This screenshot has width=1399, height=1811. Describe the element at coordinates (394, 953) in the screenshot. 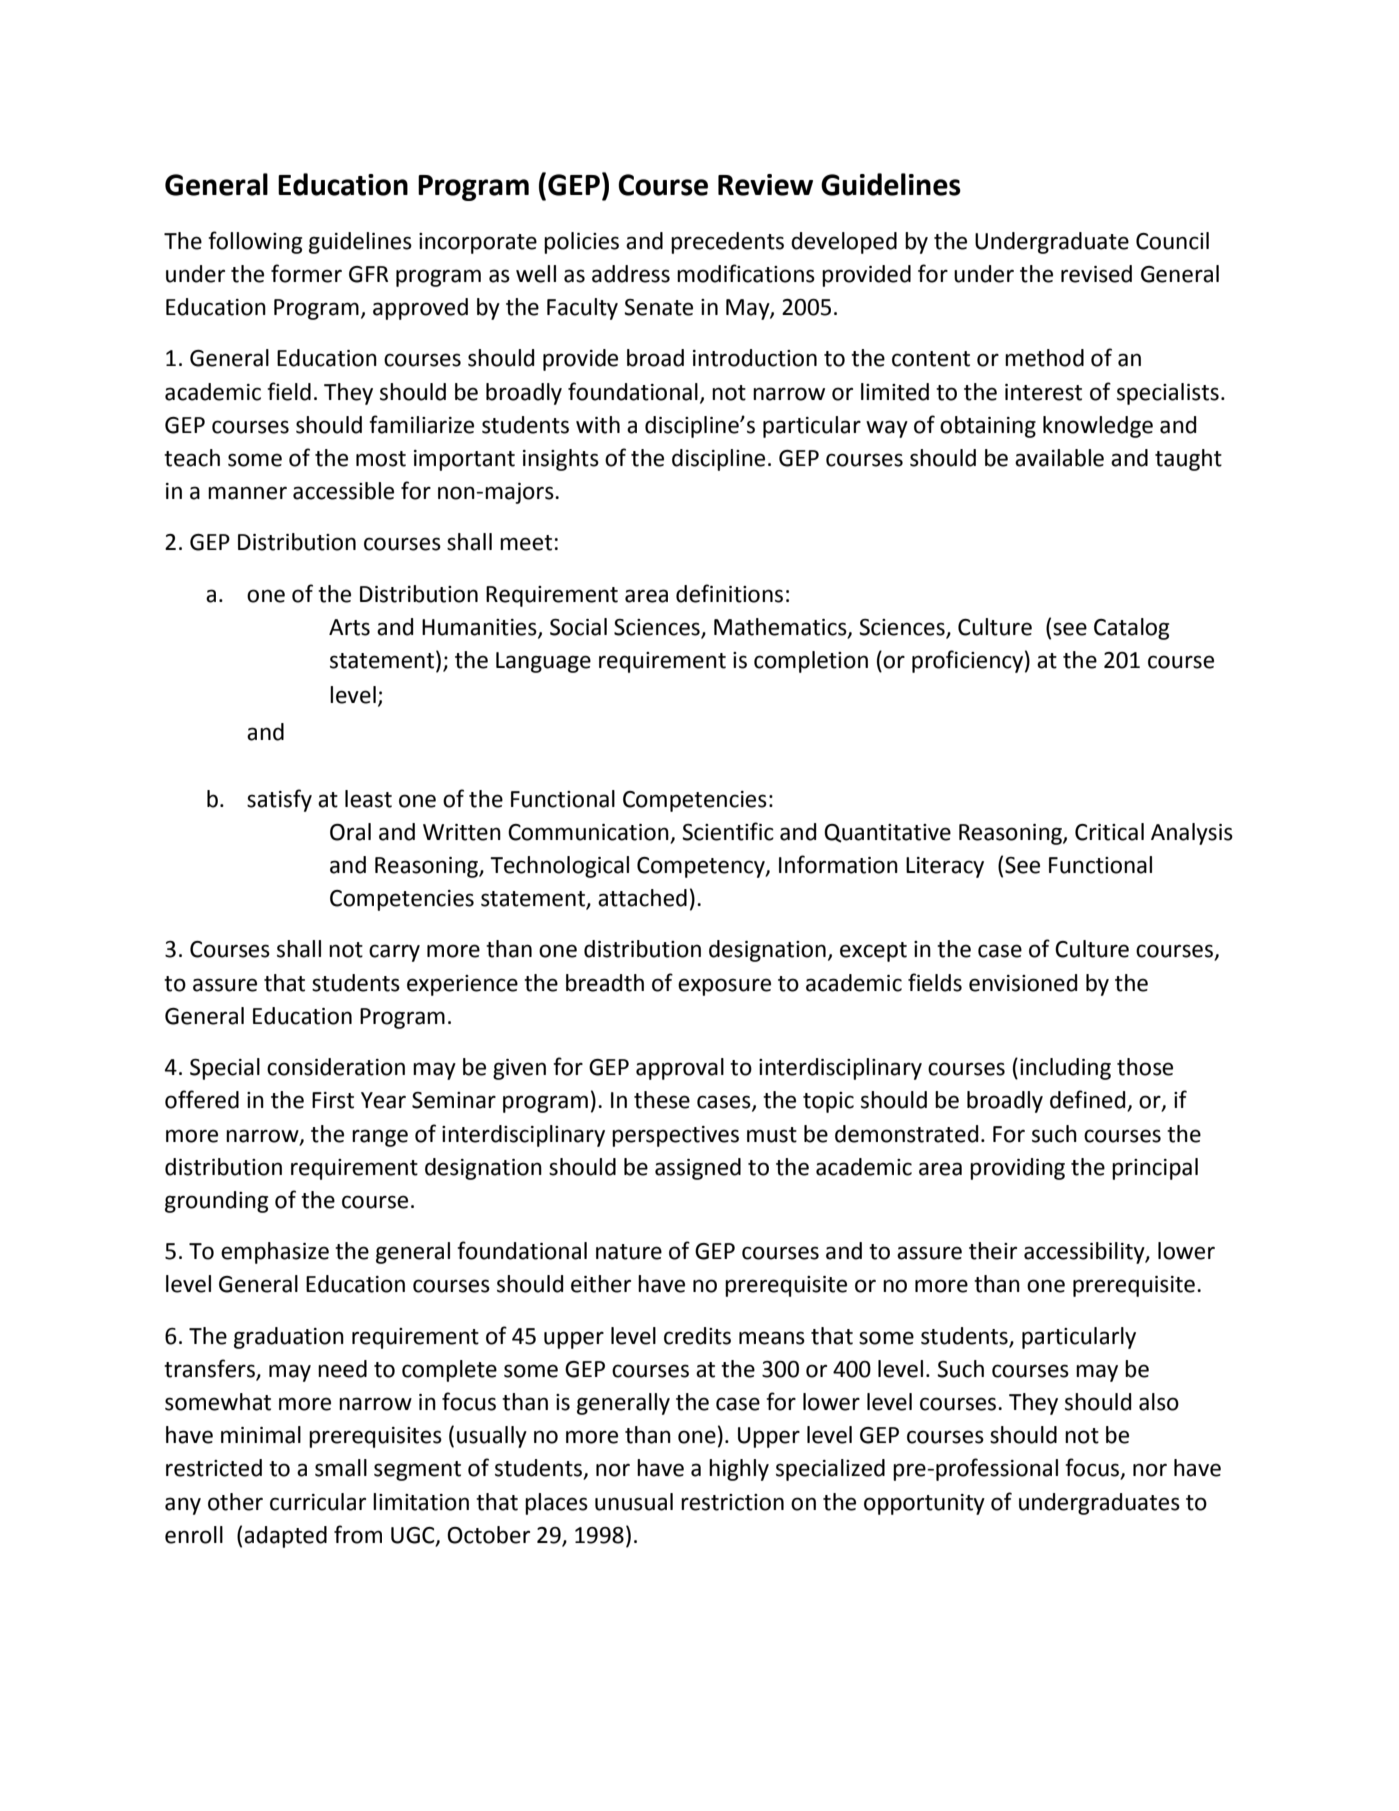

I see `carry` at that location.
